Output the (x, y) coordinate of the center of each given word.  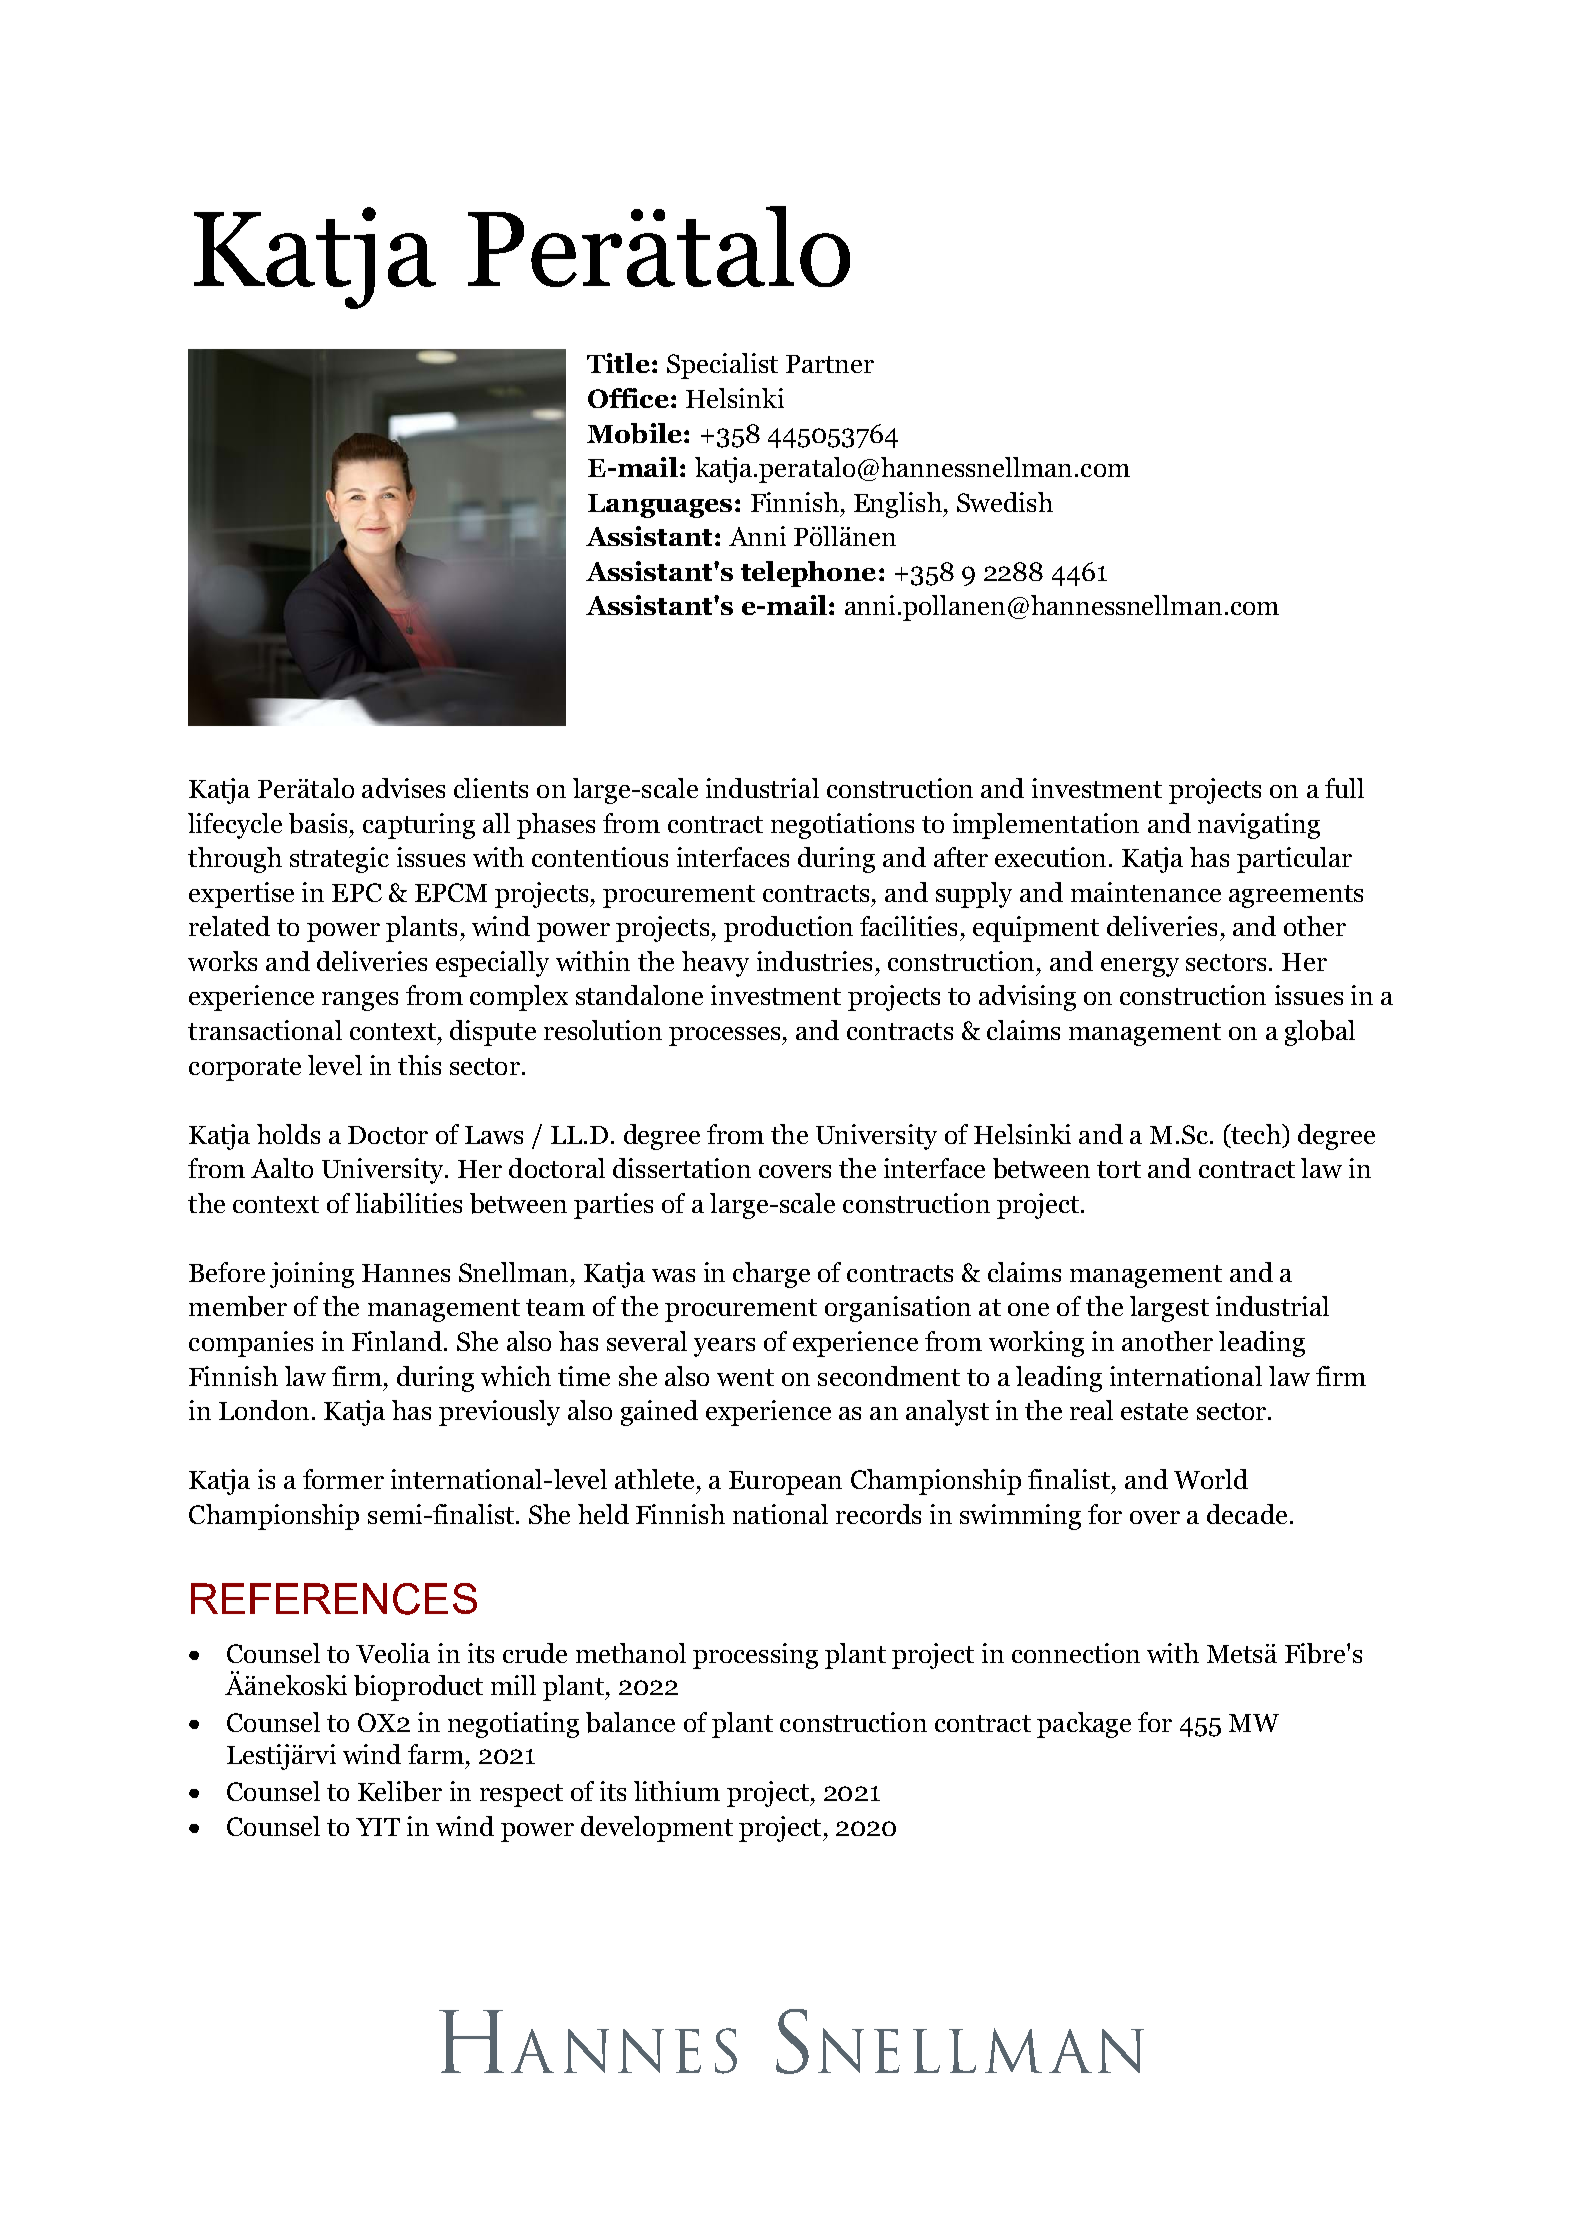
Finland (398, 1341)
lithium (677, 1791)
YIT (378, 1827)
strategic (339, 860)
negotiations (842, 826)
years (724, 1347)
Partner (830, 364)
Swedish (1005, 502)
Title (618, 363)
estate (1154, 1411)
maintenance (1146, 892)
